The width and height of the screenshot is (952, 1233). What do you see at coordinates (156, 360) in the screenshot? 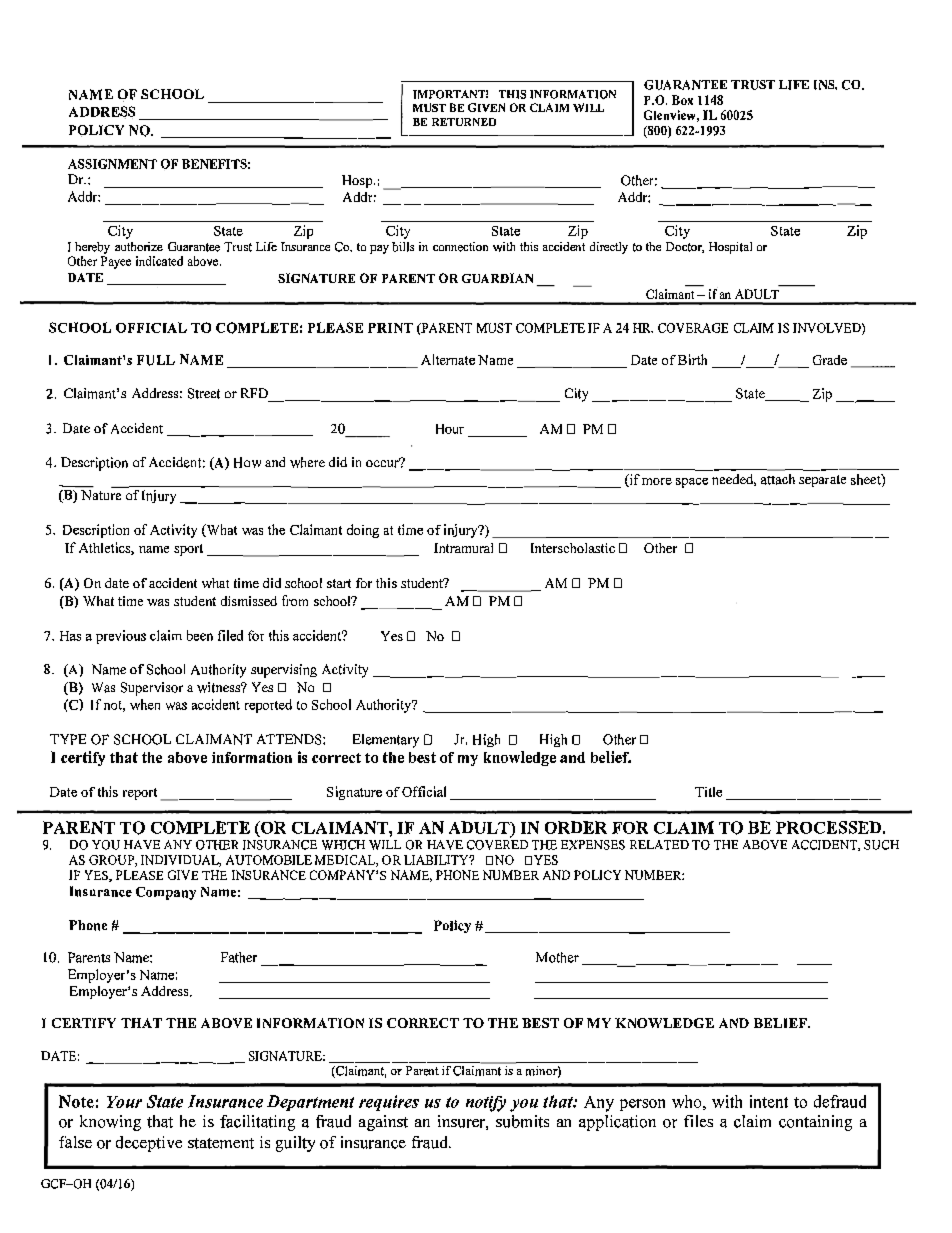
I see `FULL` at bounding box center [156, 360].
